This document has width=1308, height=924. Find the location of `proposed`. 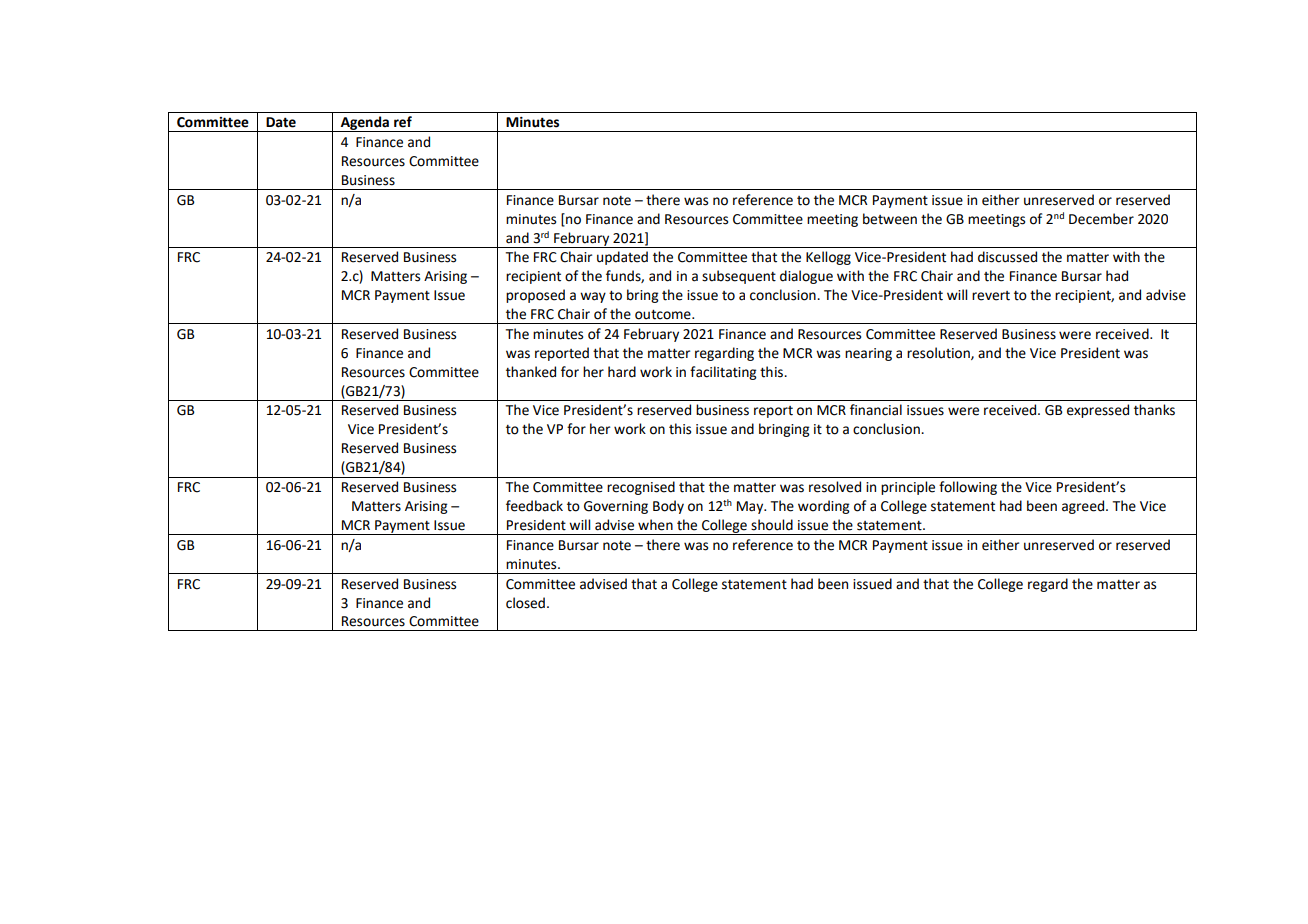

proposed is located at coordinates (535, 296).
